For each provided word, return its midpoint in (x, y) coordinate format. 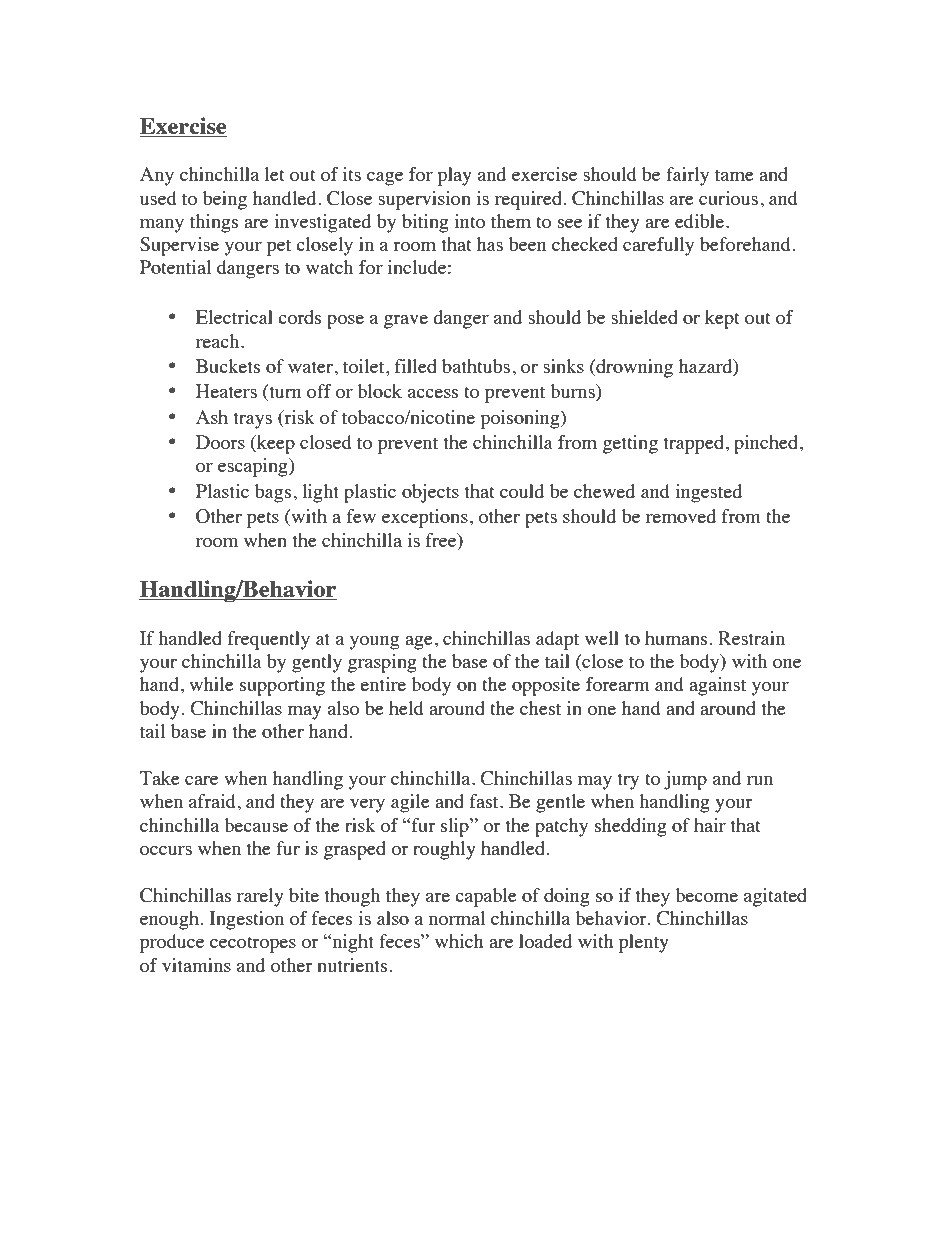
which (459, 941)
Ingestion (247, 920)
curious (728, 198)
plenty (644, 943)
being (225, 200)
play (454, 176)
